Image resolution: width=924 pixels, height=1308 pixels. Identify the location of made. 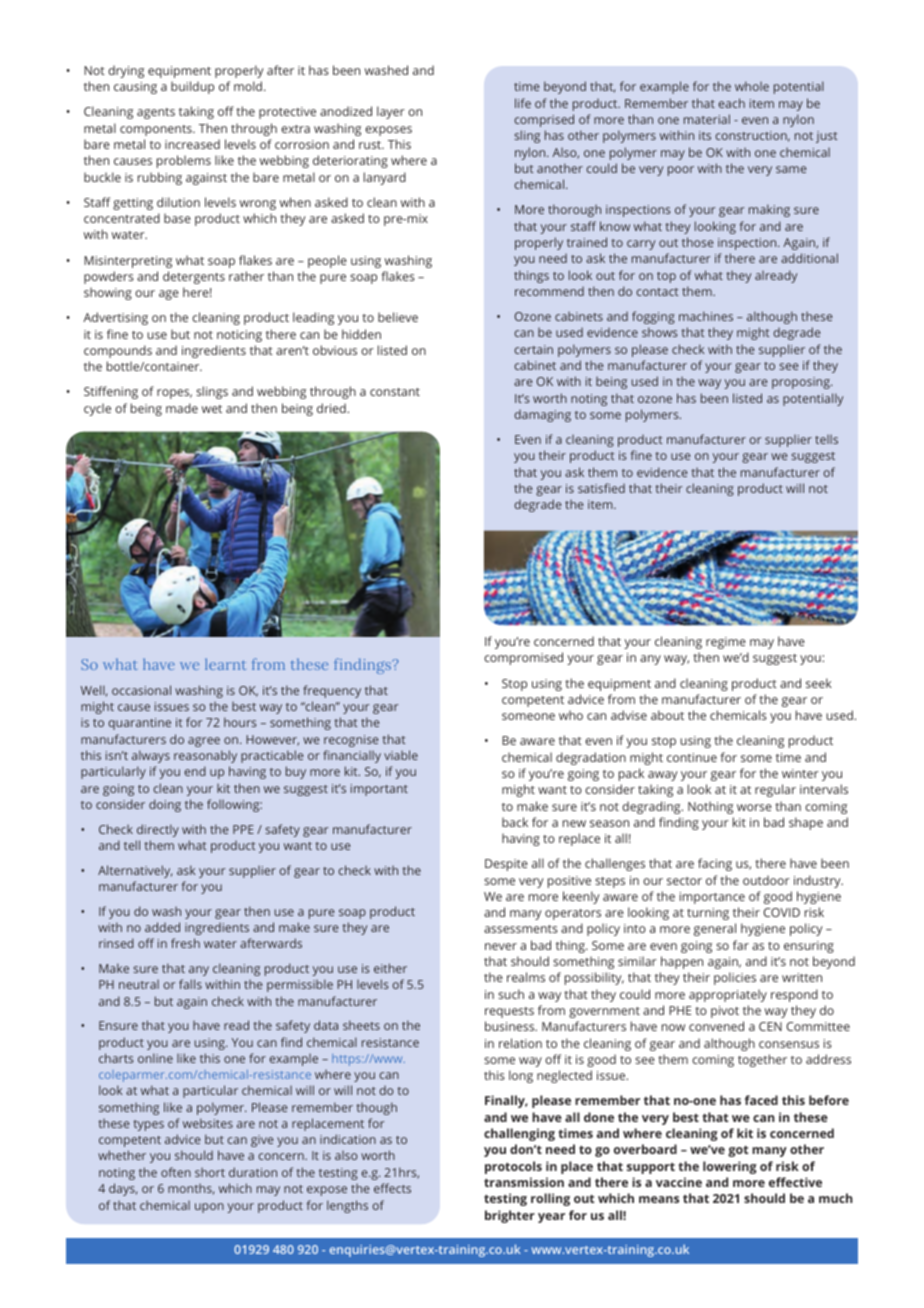
(182, 408).
